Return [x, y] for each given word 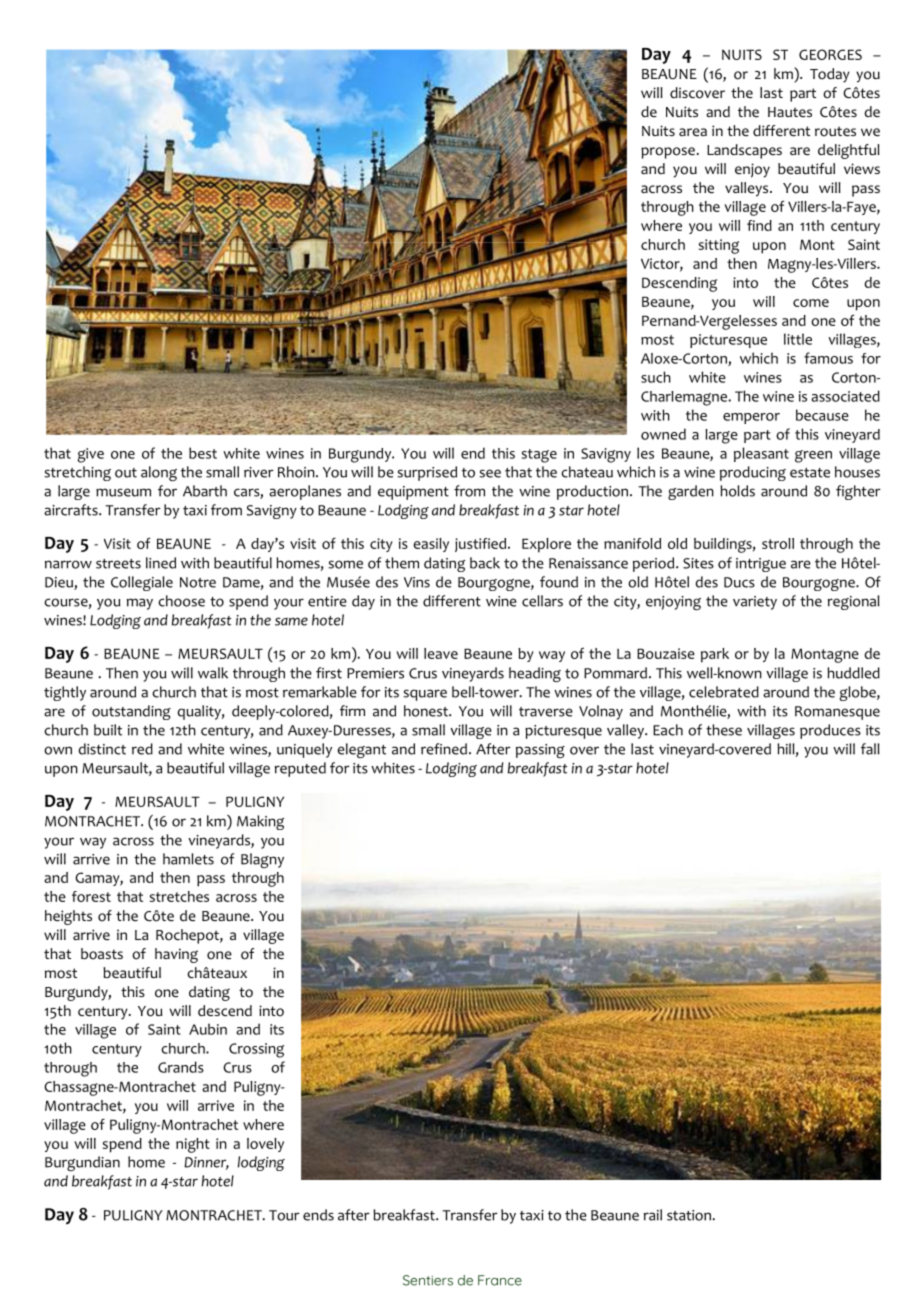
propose [668, 153]
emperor [751, 418]
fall [870, 749]
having [176, 955]
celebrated [724, 692]
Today [830, 75]
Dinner [206, 1163]
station [690, 1215]
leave [441, 653]
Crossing [256, 1050]
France [500, 1280]
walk [213, 673]
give [91, 455]
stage [539, 456]
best [203, 453]
